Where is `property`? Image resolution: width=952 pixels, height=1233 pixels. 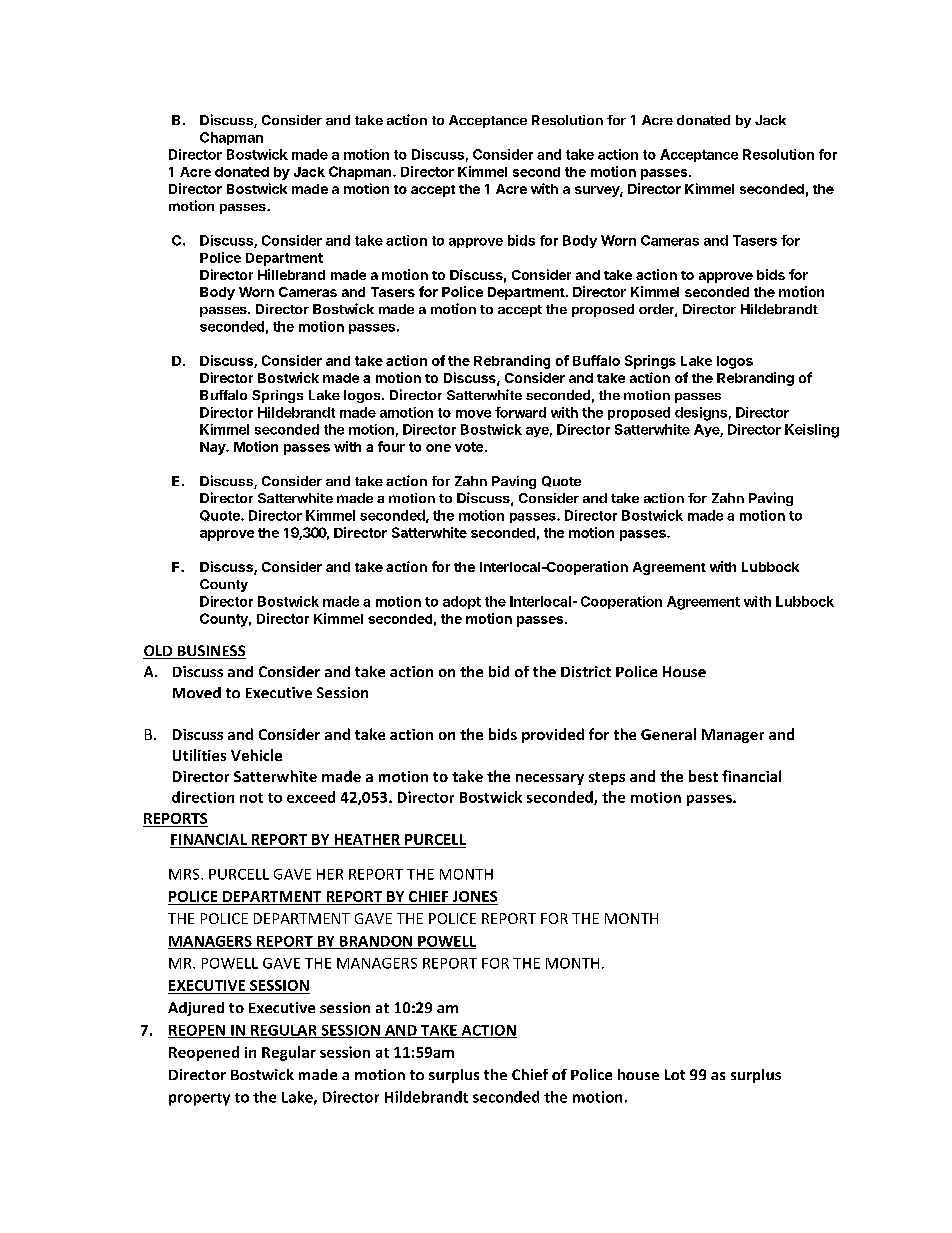
property is located at coordinates (199, 1099).
